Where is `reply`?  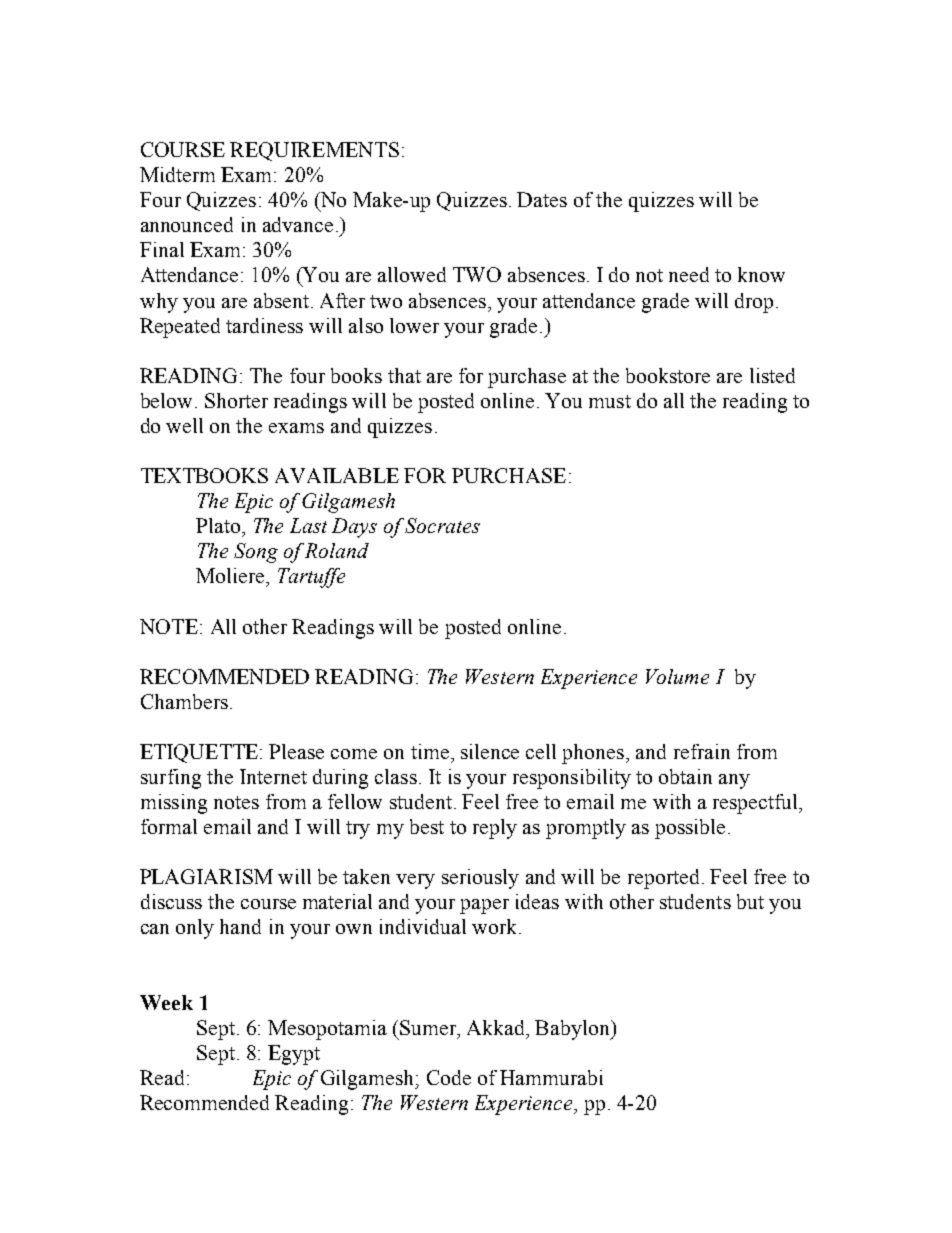
reply is located at coordinates (495, 829).
